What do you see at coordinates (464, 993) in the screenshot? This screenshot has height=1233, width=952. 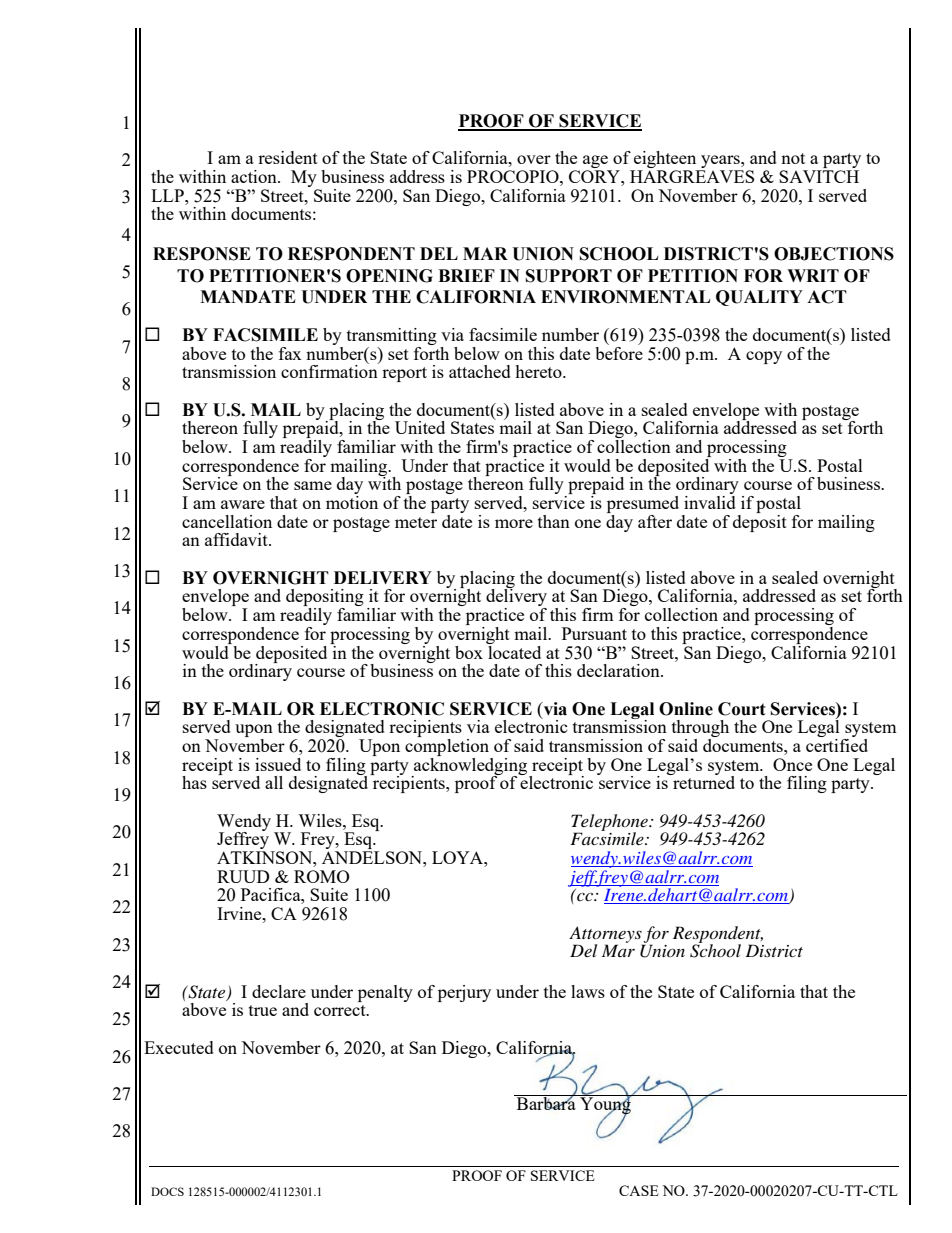 I see `perjury` at bounding box center [464, 993].
